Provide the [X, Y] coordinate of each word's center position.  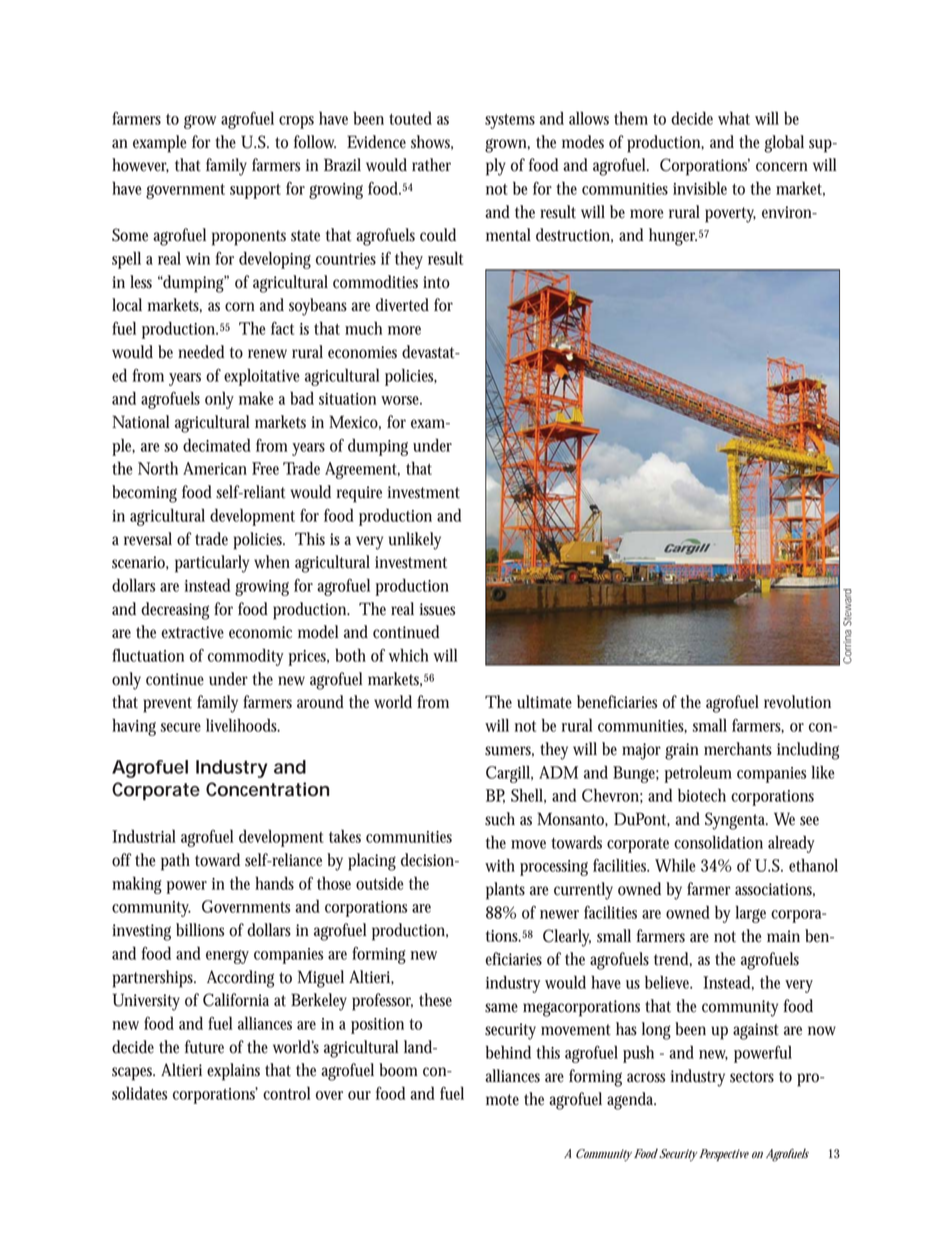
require [359, 494]
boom [398, 1070]
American [215, 468]
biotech [702, 795]
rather [431, 165]
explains [233, 1072]
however [140, 165]
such [500, 819]
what [734, 118]
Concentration [267, 789]
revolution [797, 702]
